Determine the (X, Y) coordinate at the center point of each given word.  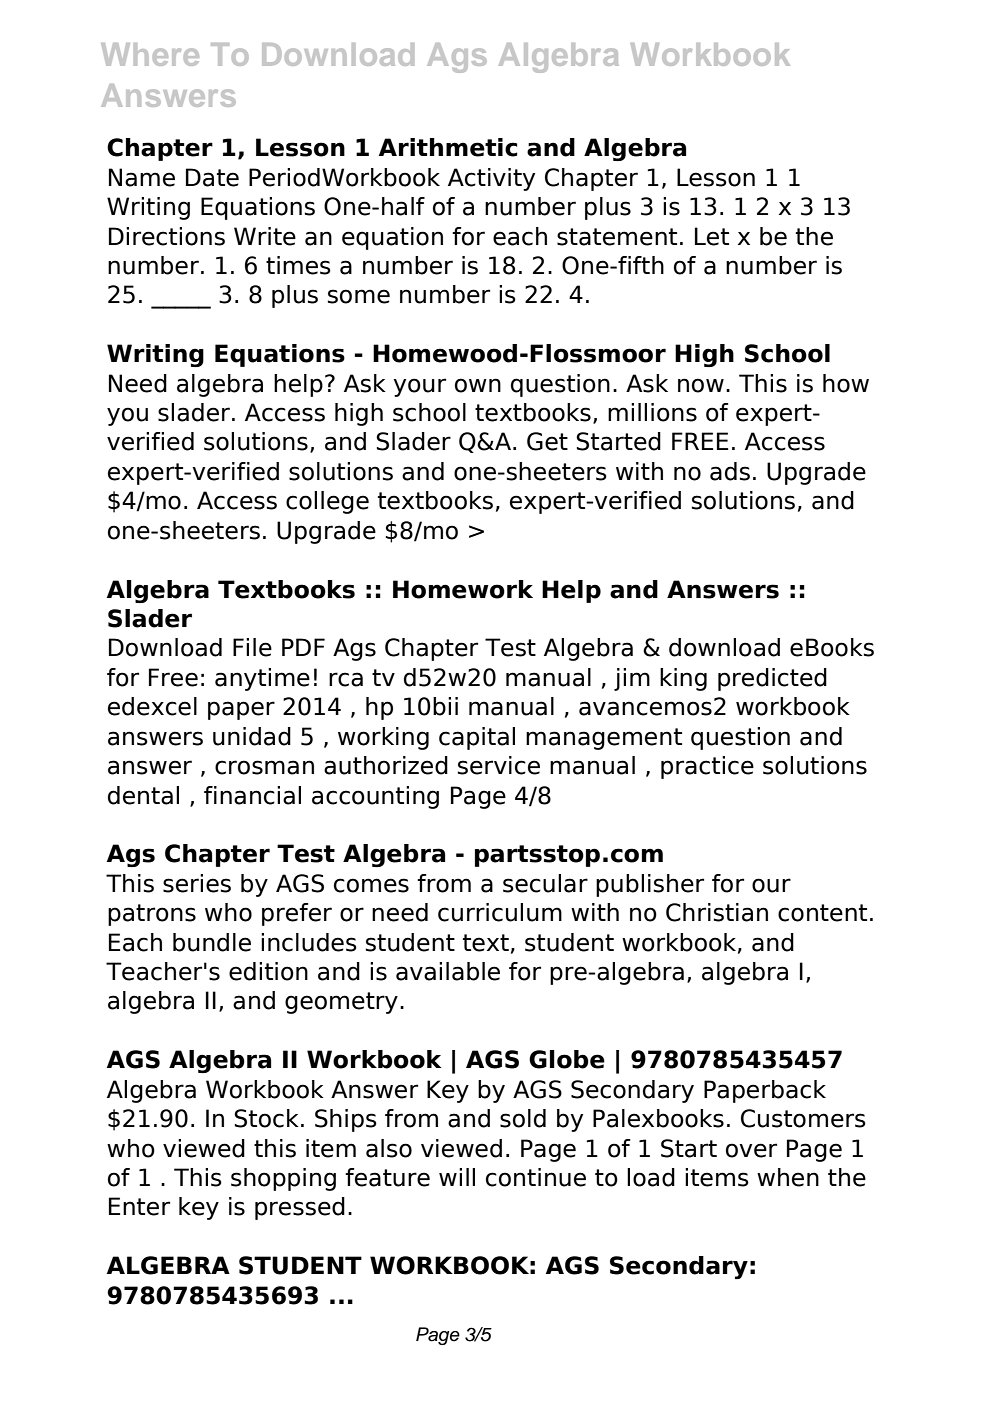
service (499, 765)
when (788, 1177)
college (327, 502)
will (457, 1177)
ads (730, 471)
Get (547, 441)
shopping (283, 1179)
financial (252, 795)
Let (712, 236)
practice (707, 767)
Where (150, 54)
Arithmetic (448, 147)
